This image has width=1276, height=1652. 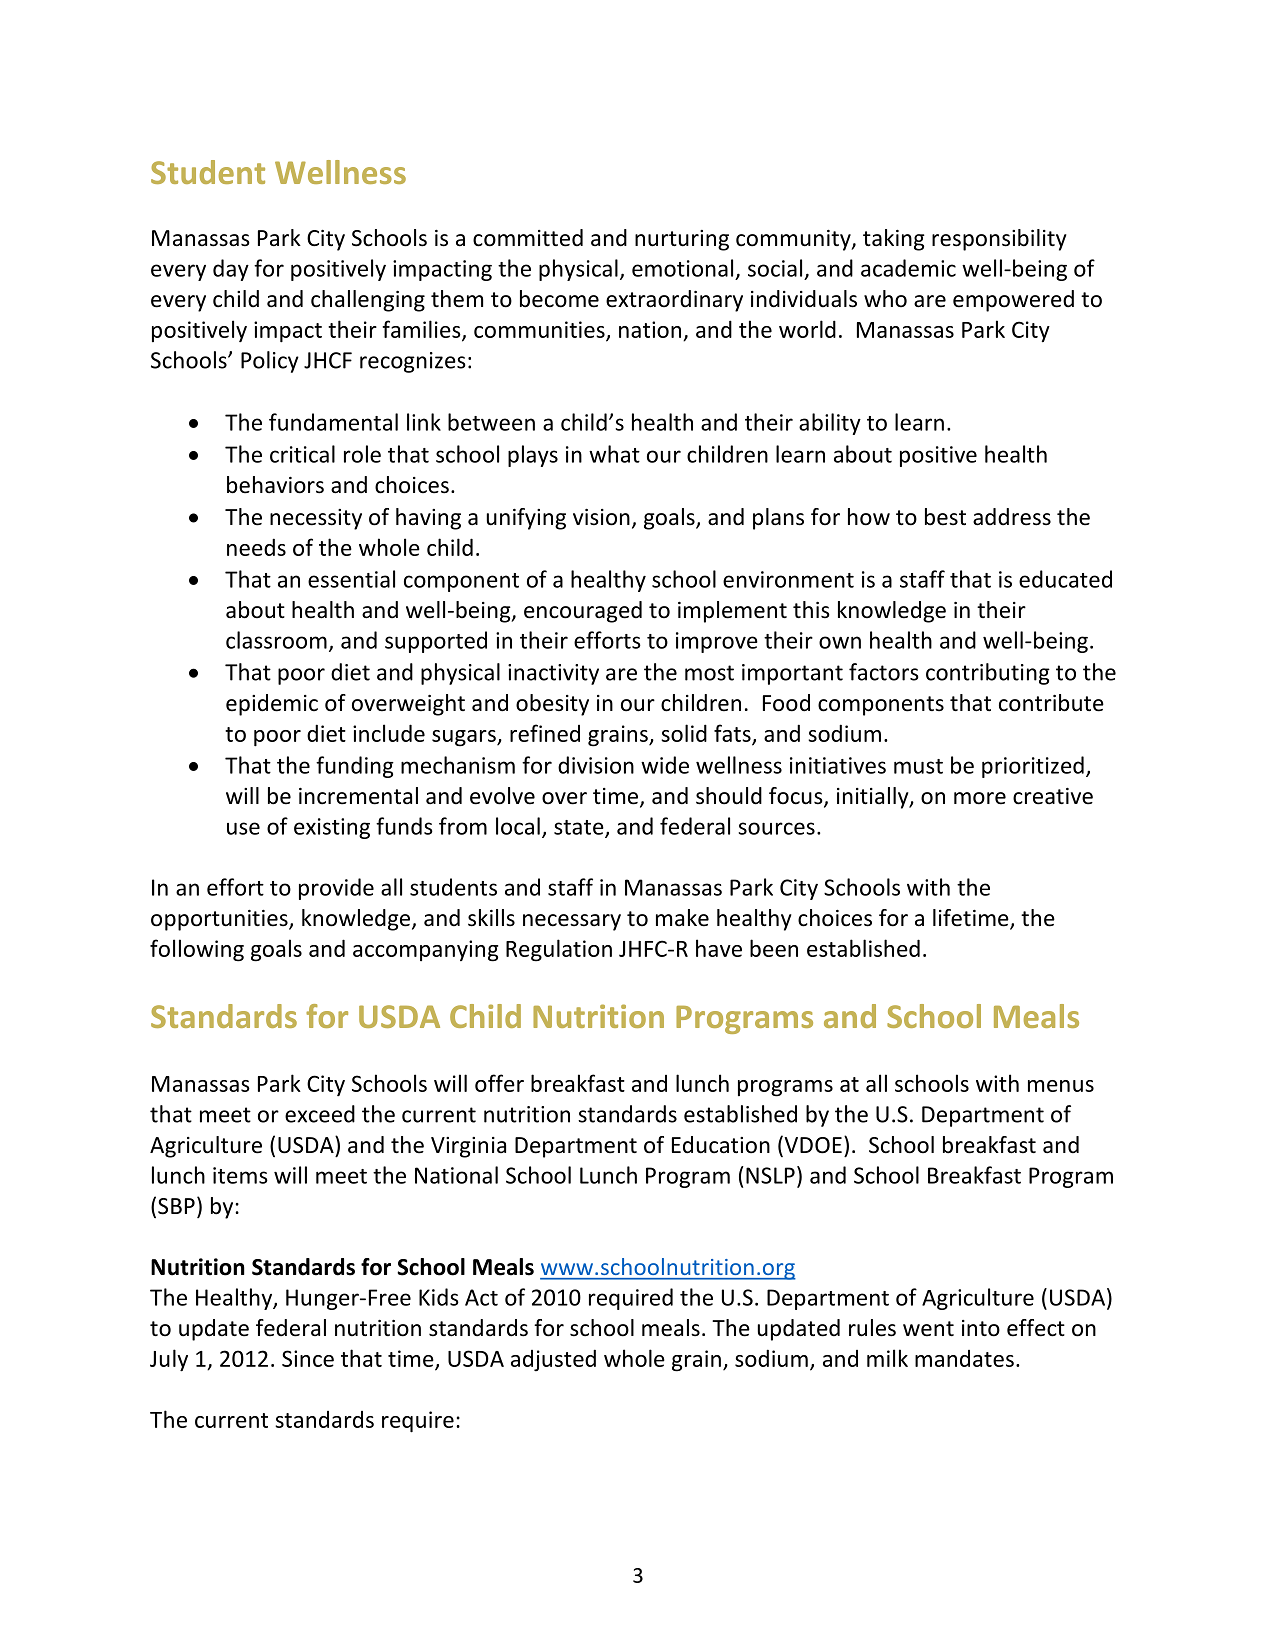 What do you see at coordinates (553, 1360) in the image?
I see `adjusted` at bounding box center [553, 1360].
